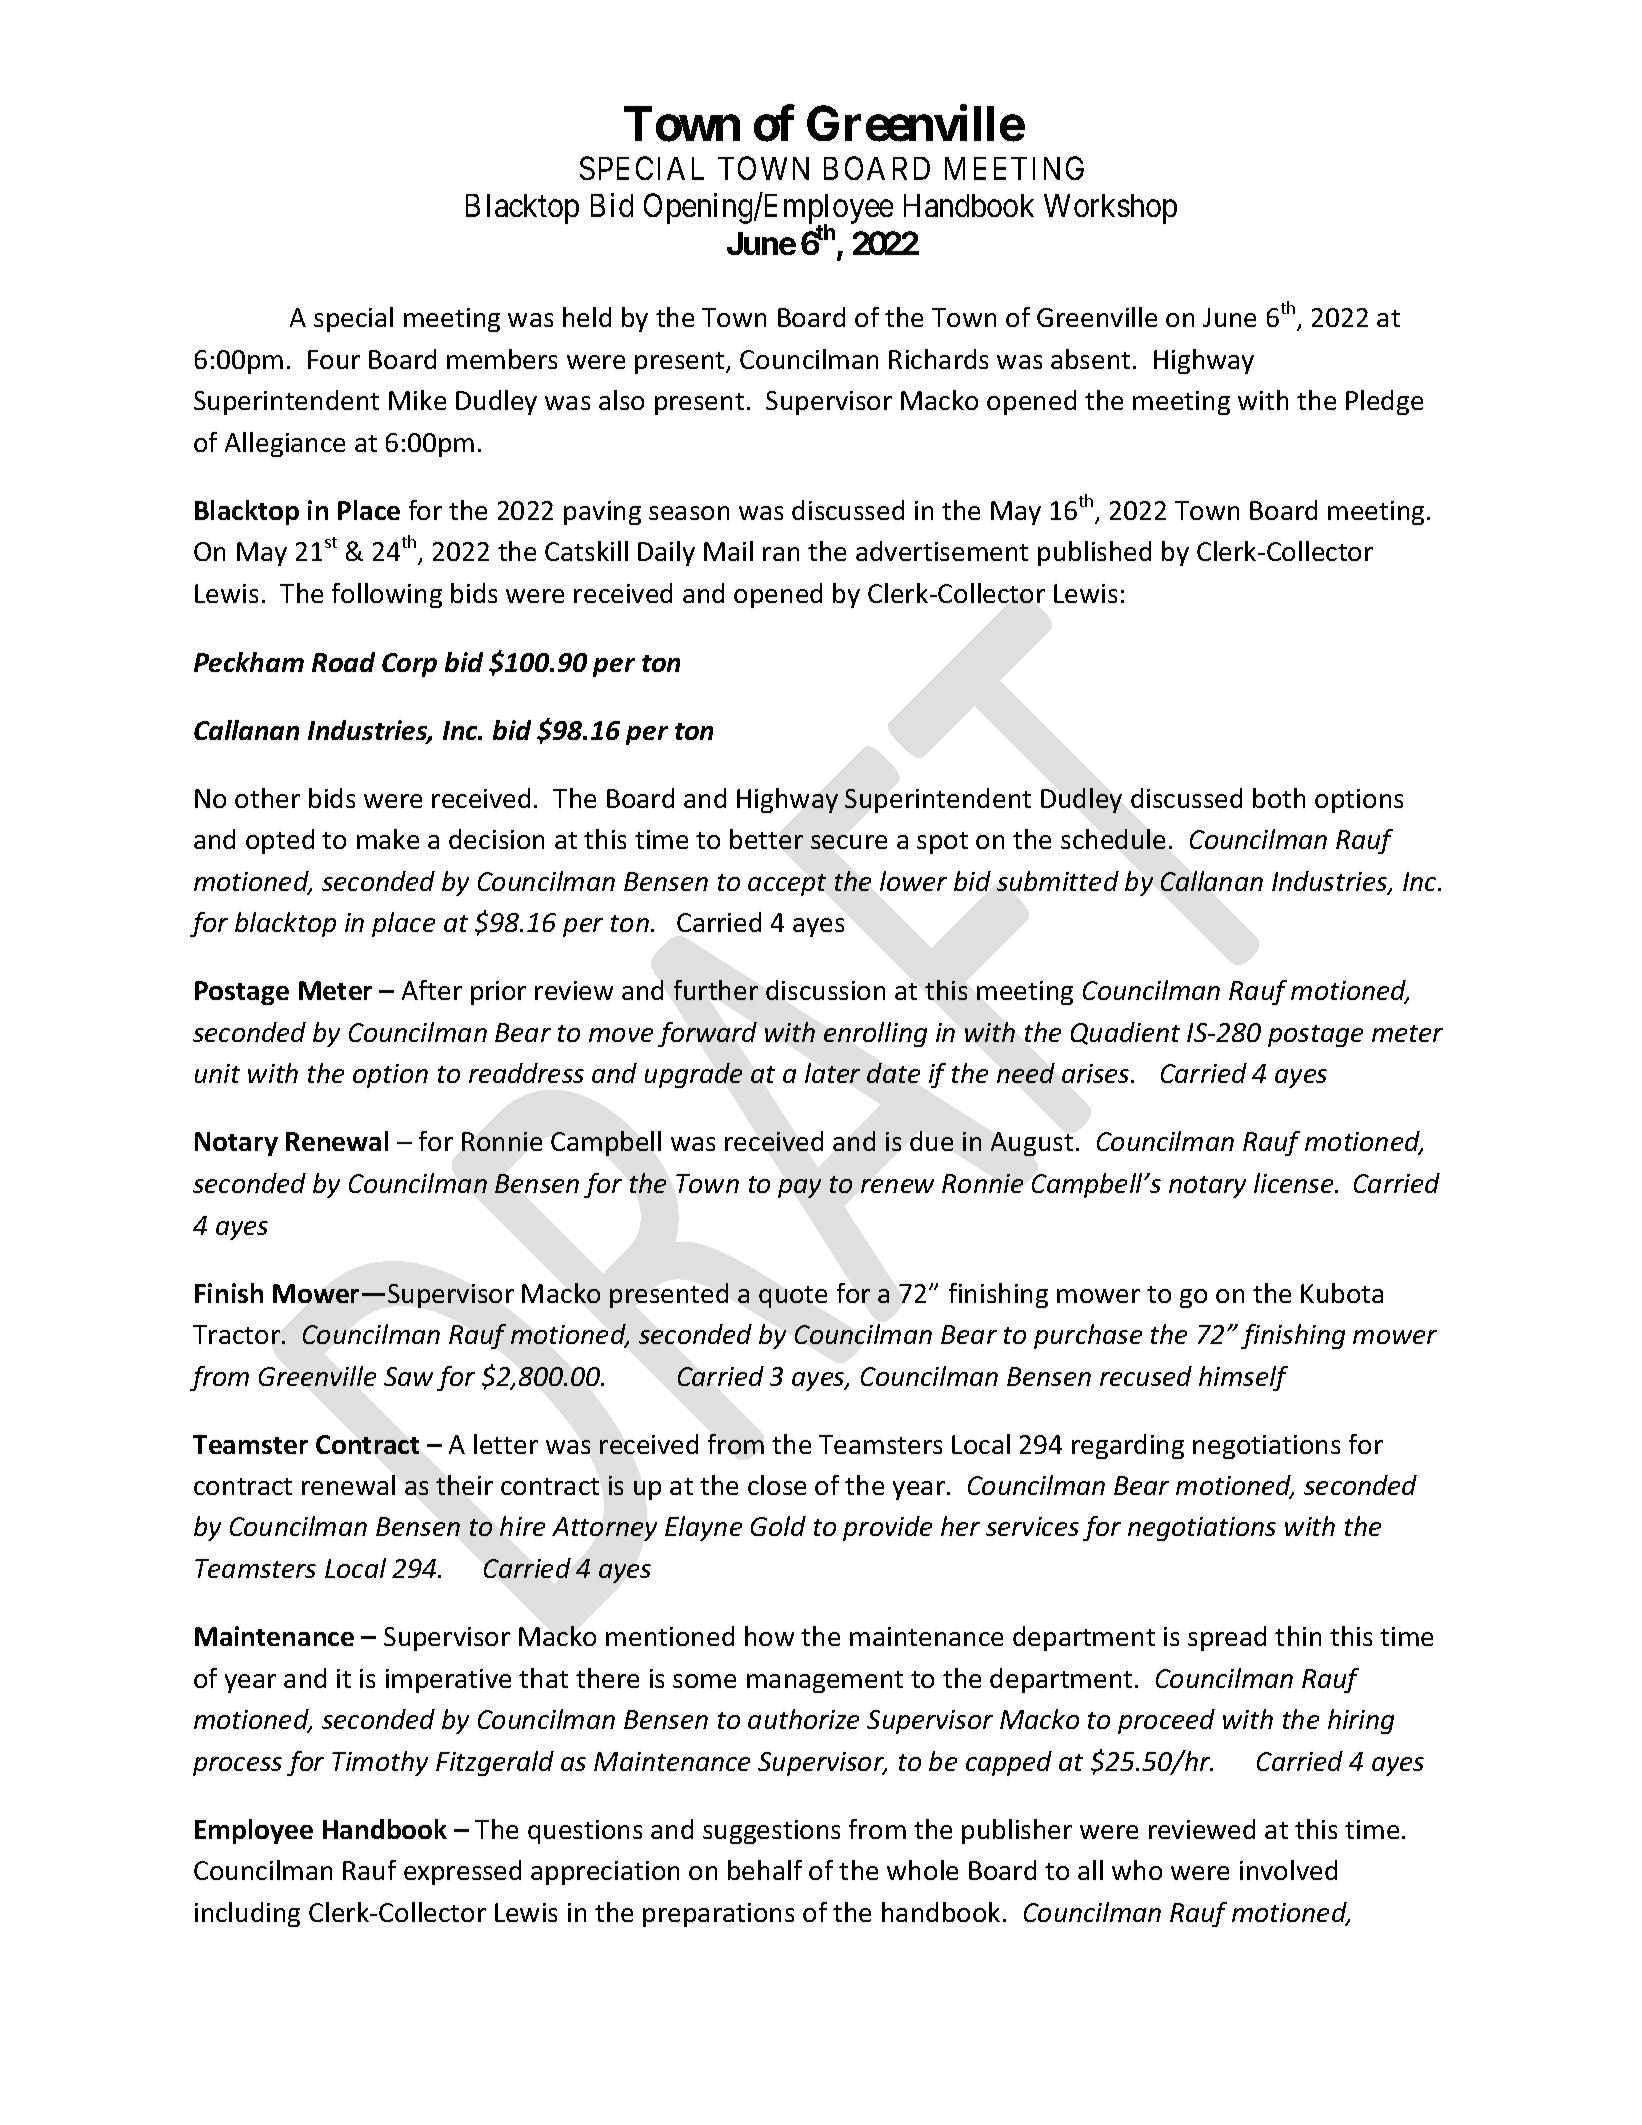  I want to click on Workshop, so click(1110, 209).
